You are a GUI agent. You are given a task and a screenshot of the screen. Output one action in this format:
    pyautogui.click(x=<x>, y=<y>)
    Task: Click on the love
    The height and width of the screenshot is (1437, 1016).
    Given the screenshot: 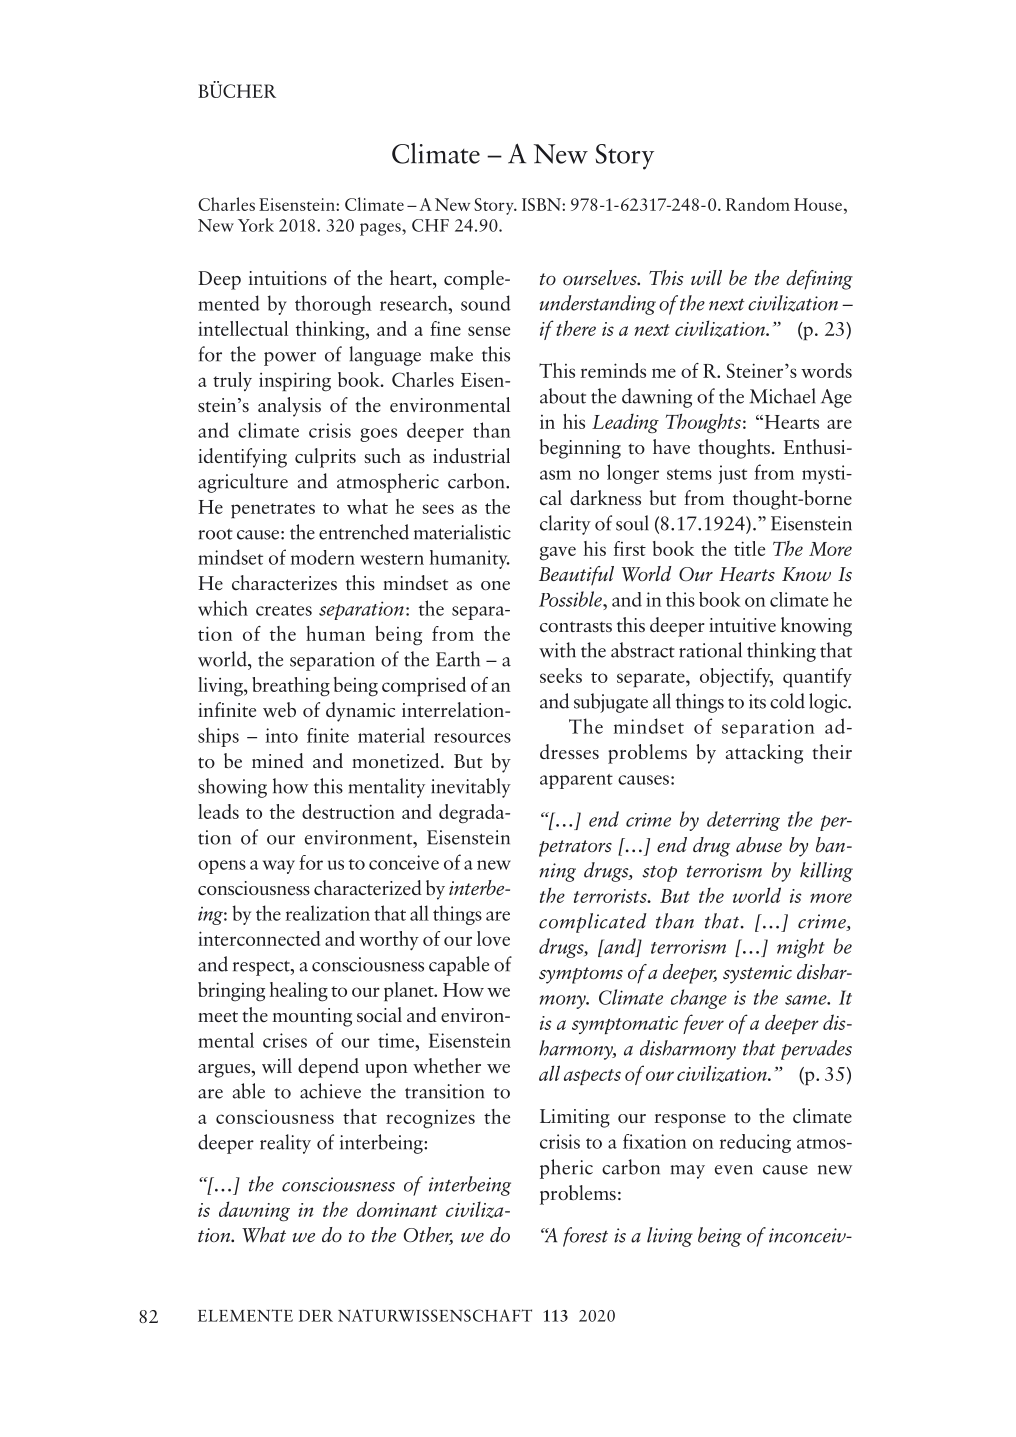 What is the action you would take?
    pyautogui.click(x=493, y=938)
